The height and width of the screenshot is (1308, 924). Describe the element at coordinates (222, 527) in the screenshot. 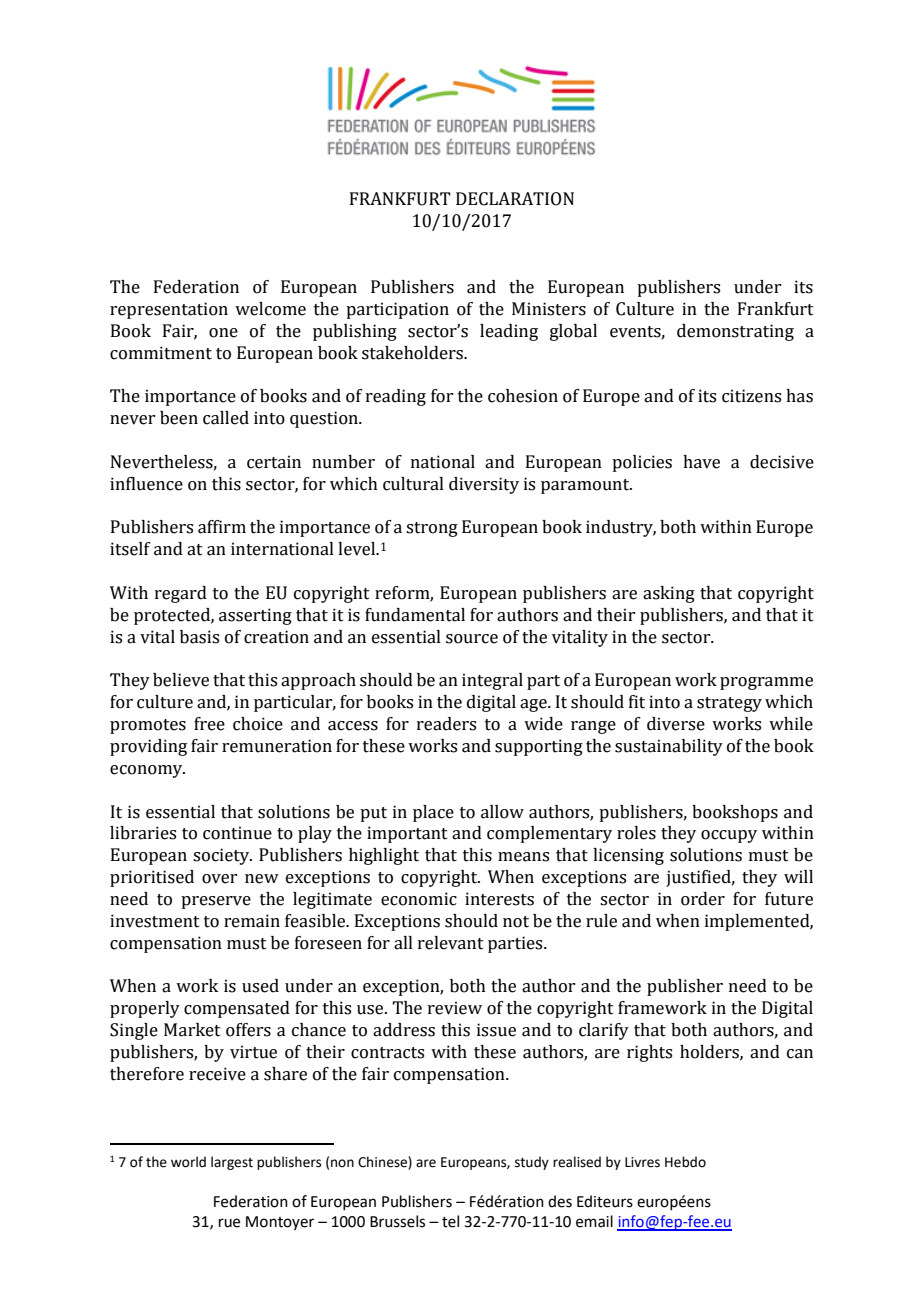

I see `affirm` at that location.
